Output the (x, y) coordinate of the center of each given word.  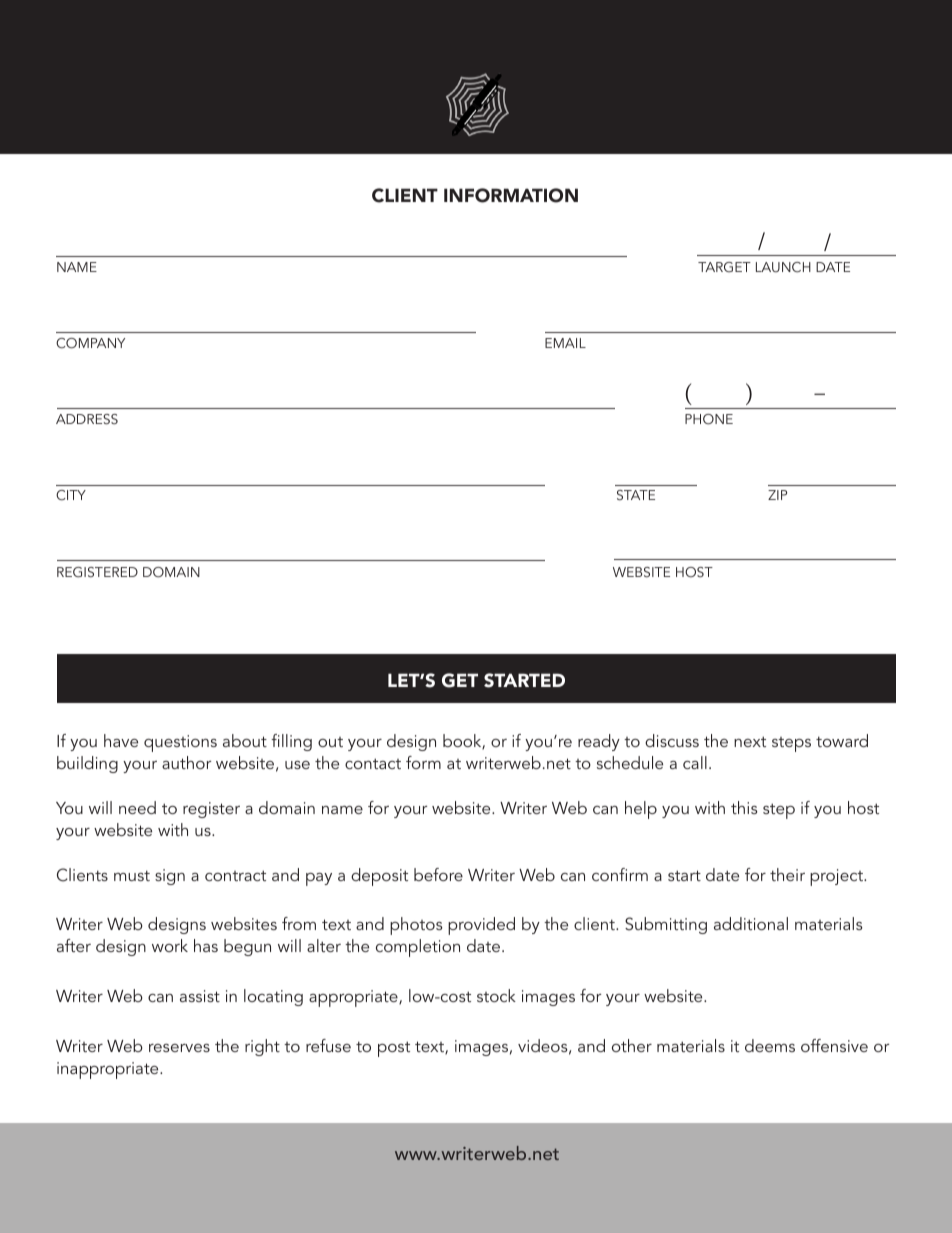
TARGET (724, 267)
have (121, 740)
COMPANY (90, 343)
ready (599, 742)
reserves (179, 1048)
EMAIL (565, 343)
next (750, 741)
